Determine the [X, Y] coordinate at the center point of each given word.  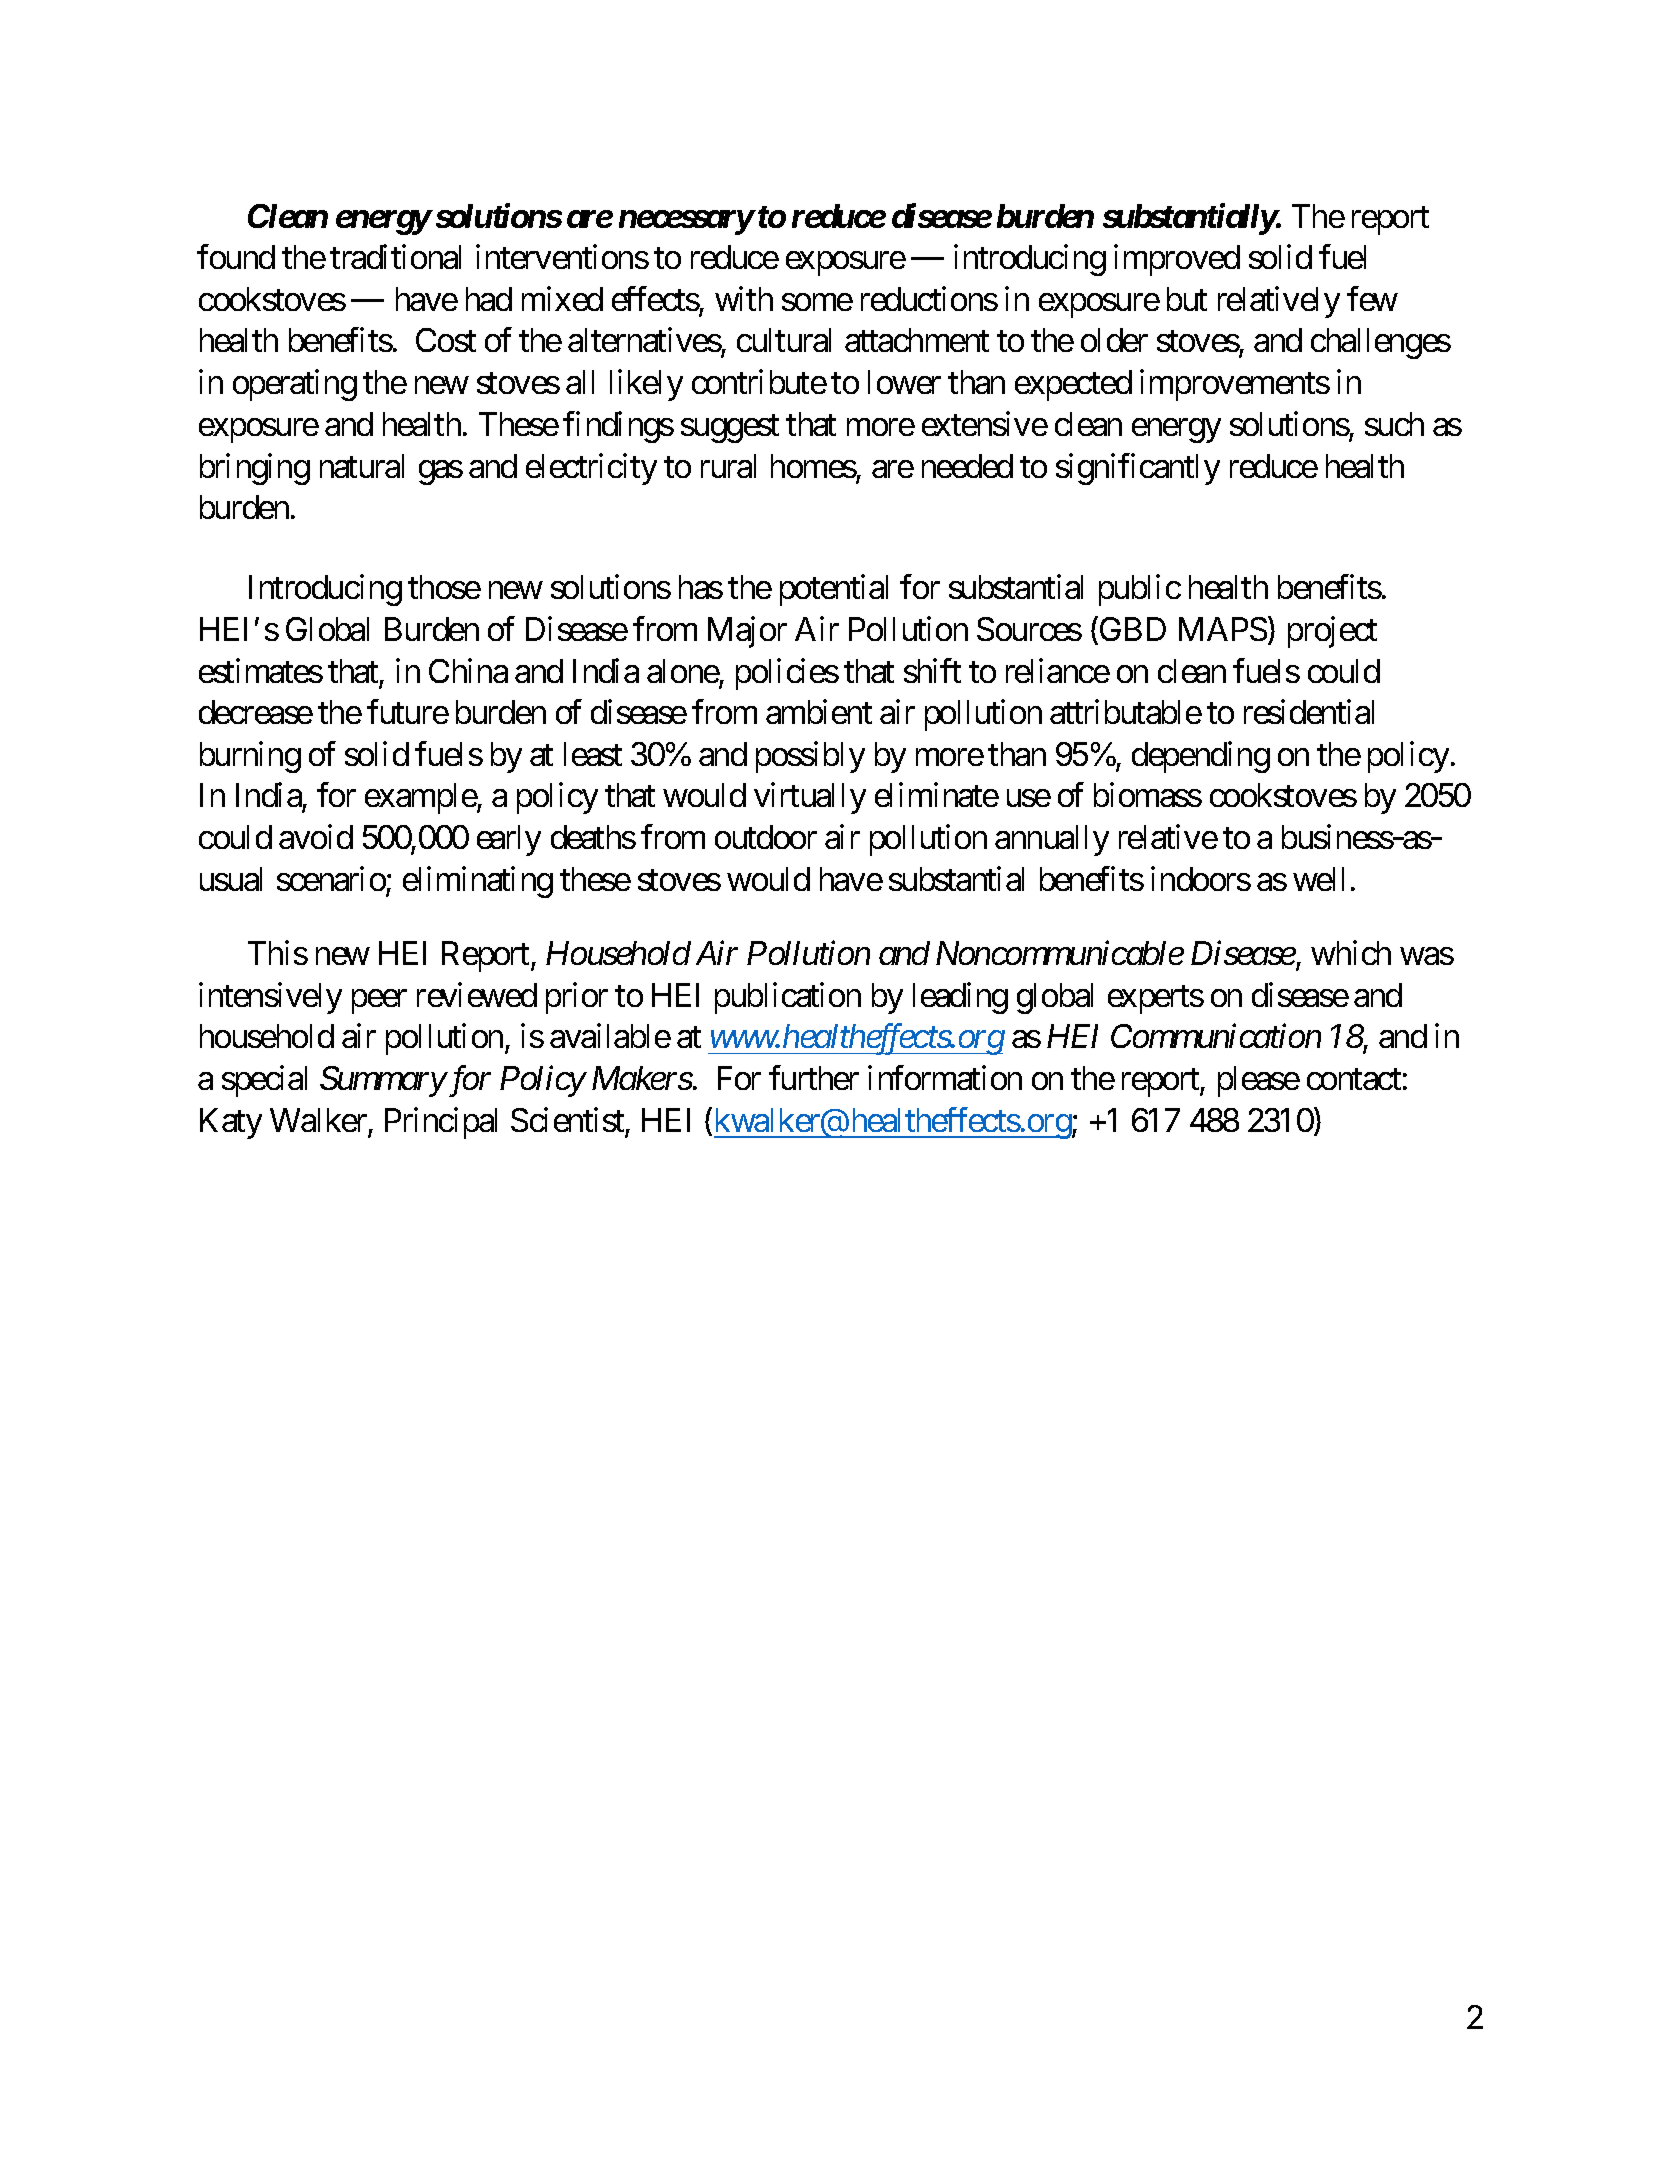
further [814, 1078]
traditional [395, 257]
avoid [316, 837]
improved [1177, 260]
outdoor [766, 837]
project [1332, 632]
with [744, 299]
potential [834, 590]
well [1318, 879]
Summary [383, 1081]
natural [362, 466]
